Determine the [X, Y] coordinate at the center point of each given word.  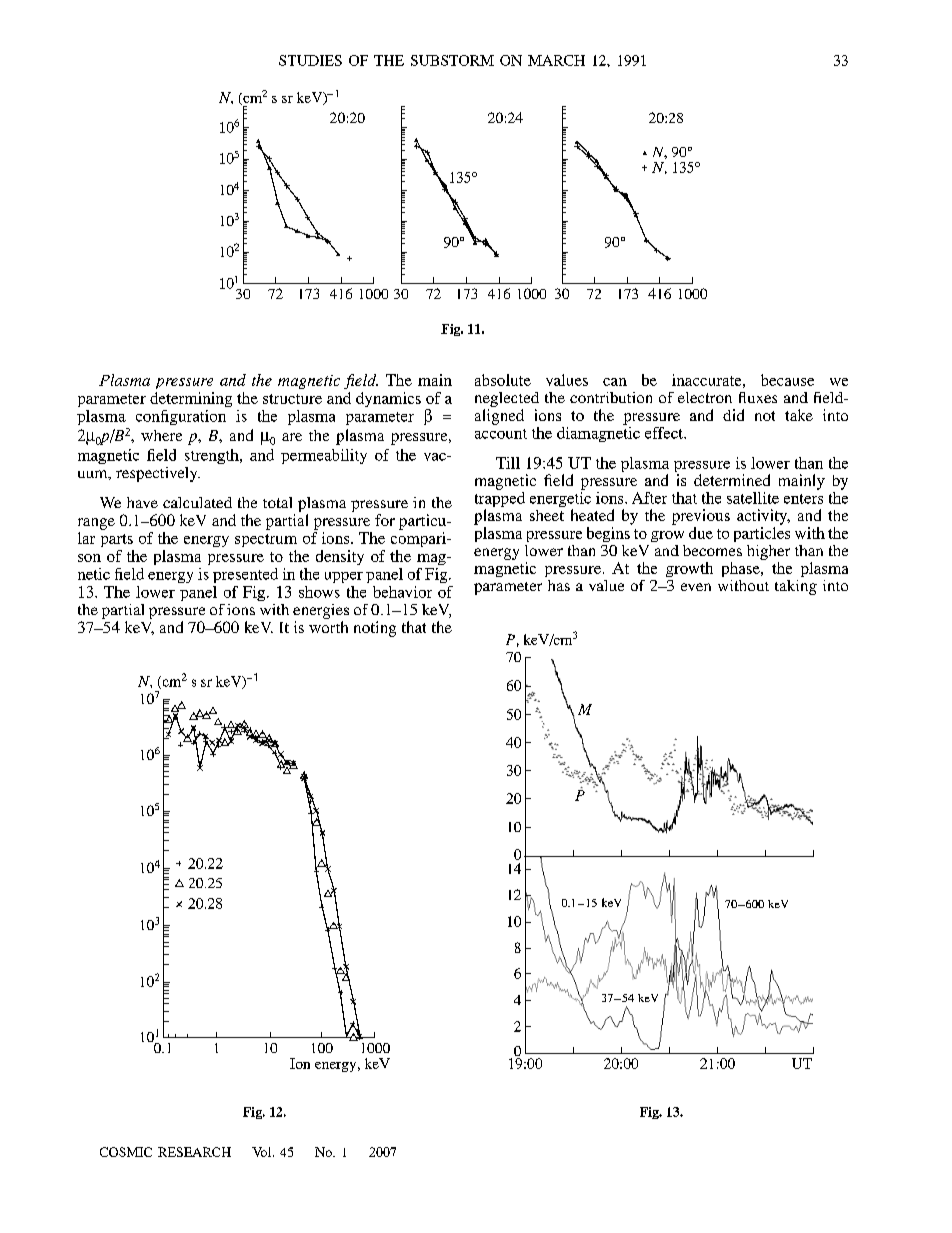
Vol [263, 1152]
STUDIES [310, 60]
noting [375, 629]
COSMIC [126, 1152]
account [501, 434]
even [696, 587]
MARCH [556, 60]
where [161, 435]
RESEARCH [194, 1152]
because [787, 380]
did [733, 415]
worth [328, 627]
